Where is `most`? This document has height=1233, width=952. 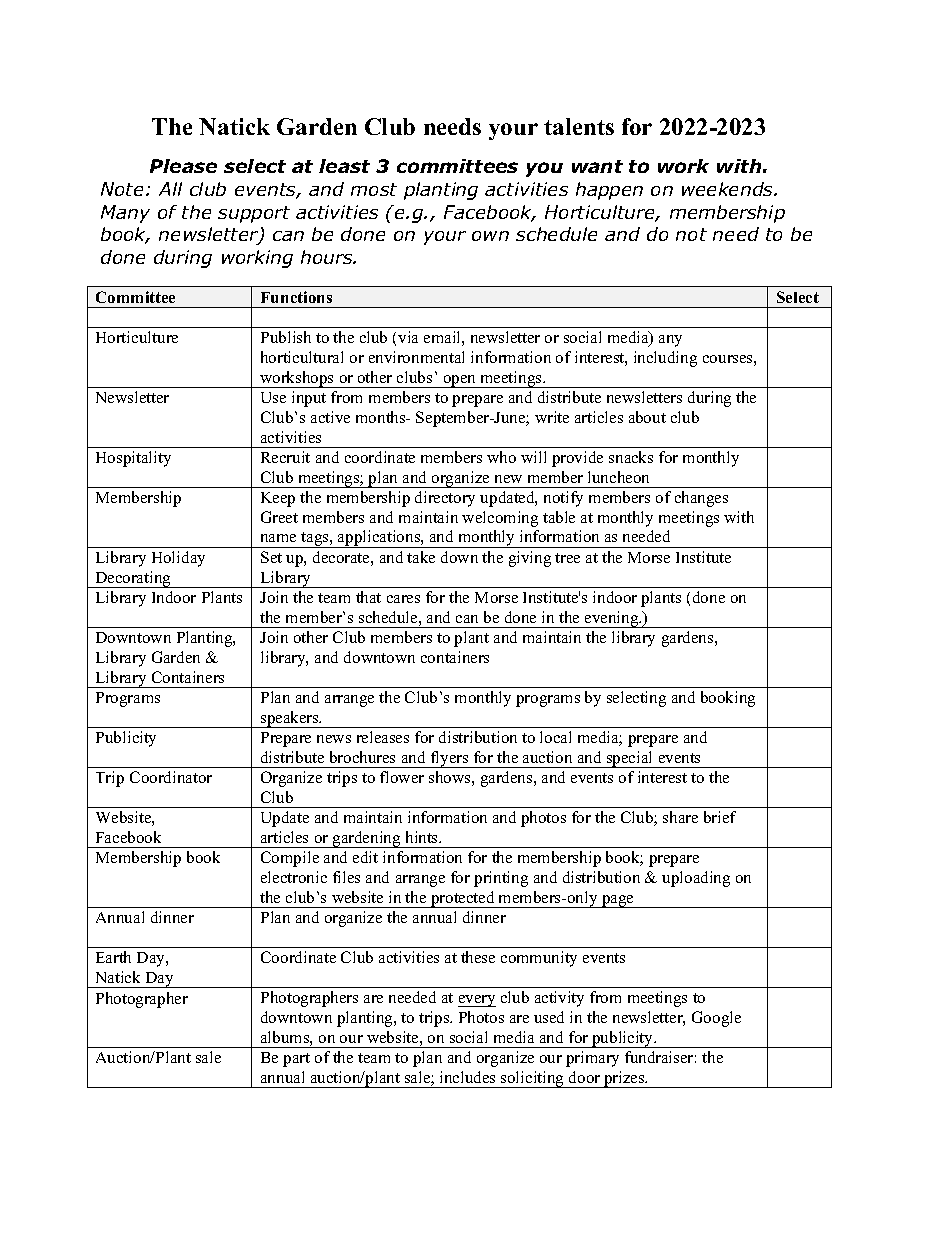
most is located at coordinates (374, 189).
